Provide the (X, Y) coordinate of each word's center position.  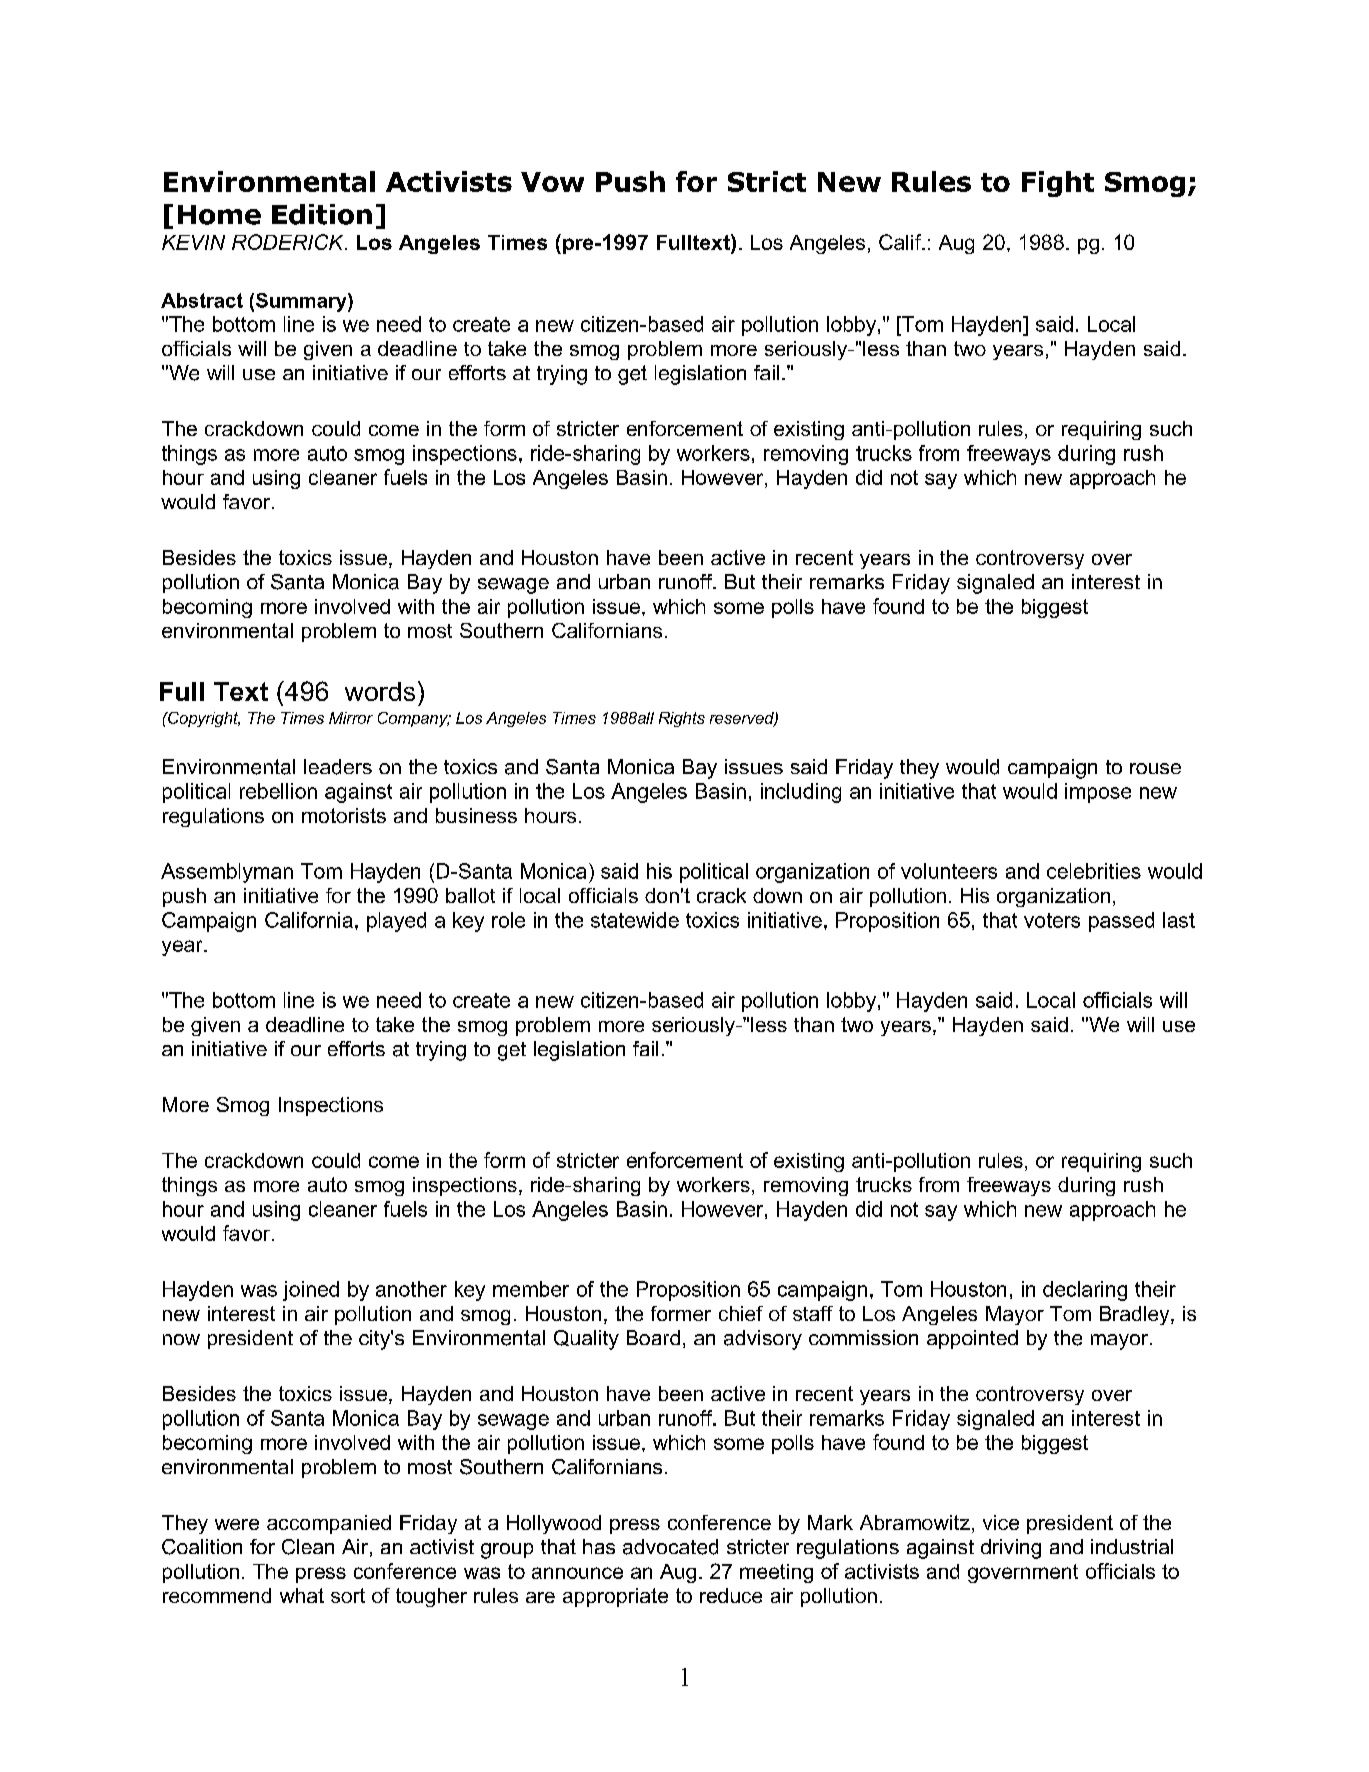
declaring (1085, 1291)
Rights (682, 719)
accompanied (329, 1524)
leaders (338, 767)
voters (1052, 920)
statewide (635, 920)
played (396, 922)
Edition (322, 214)
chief (741, 1313)
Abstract (202, 300)
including (801, 793)
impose (1098, 793)
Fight (1058, 184)
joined (311, 1291)
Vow (552, 182)
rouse (1155, 768)
